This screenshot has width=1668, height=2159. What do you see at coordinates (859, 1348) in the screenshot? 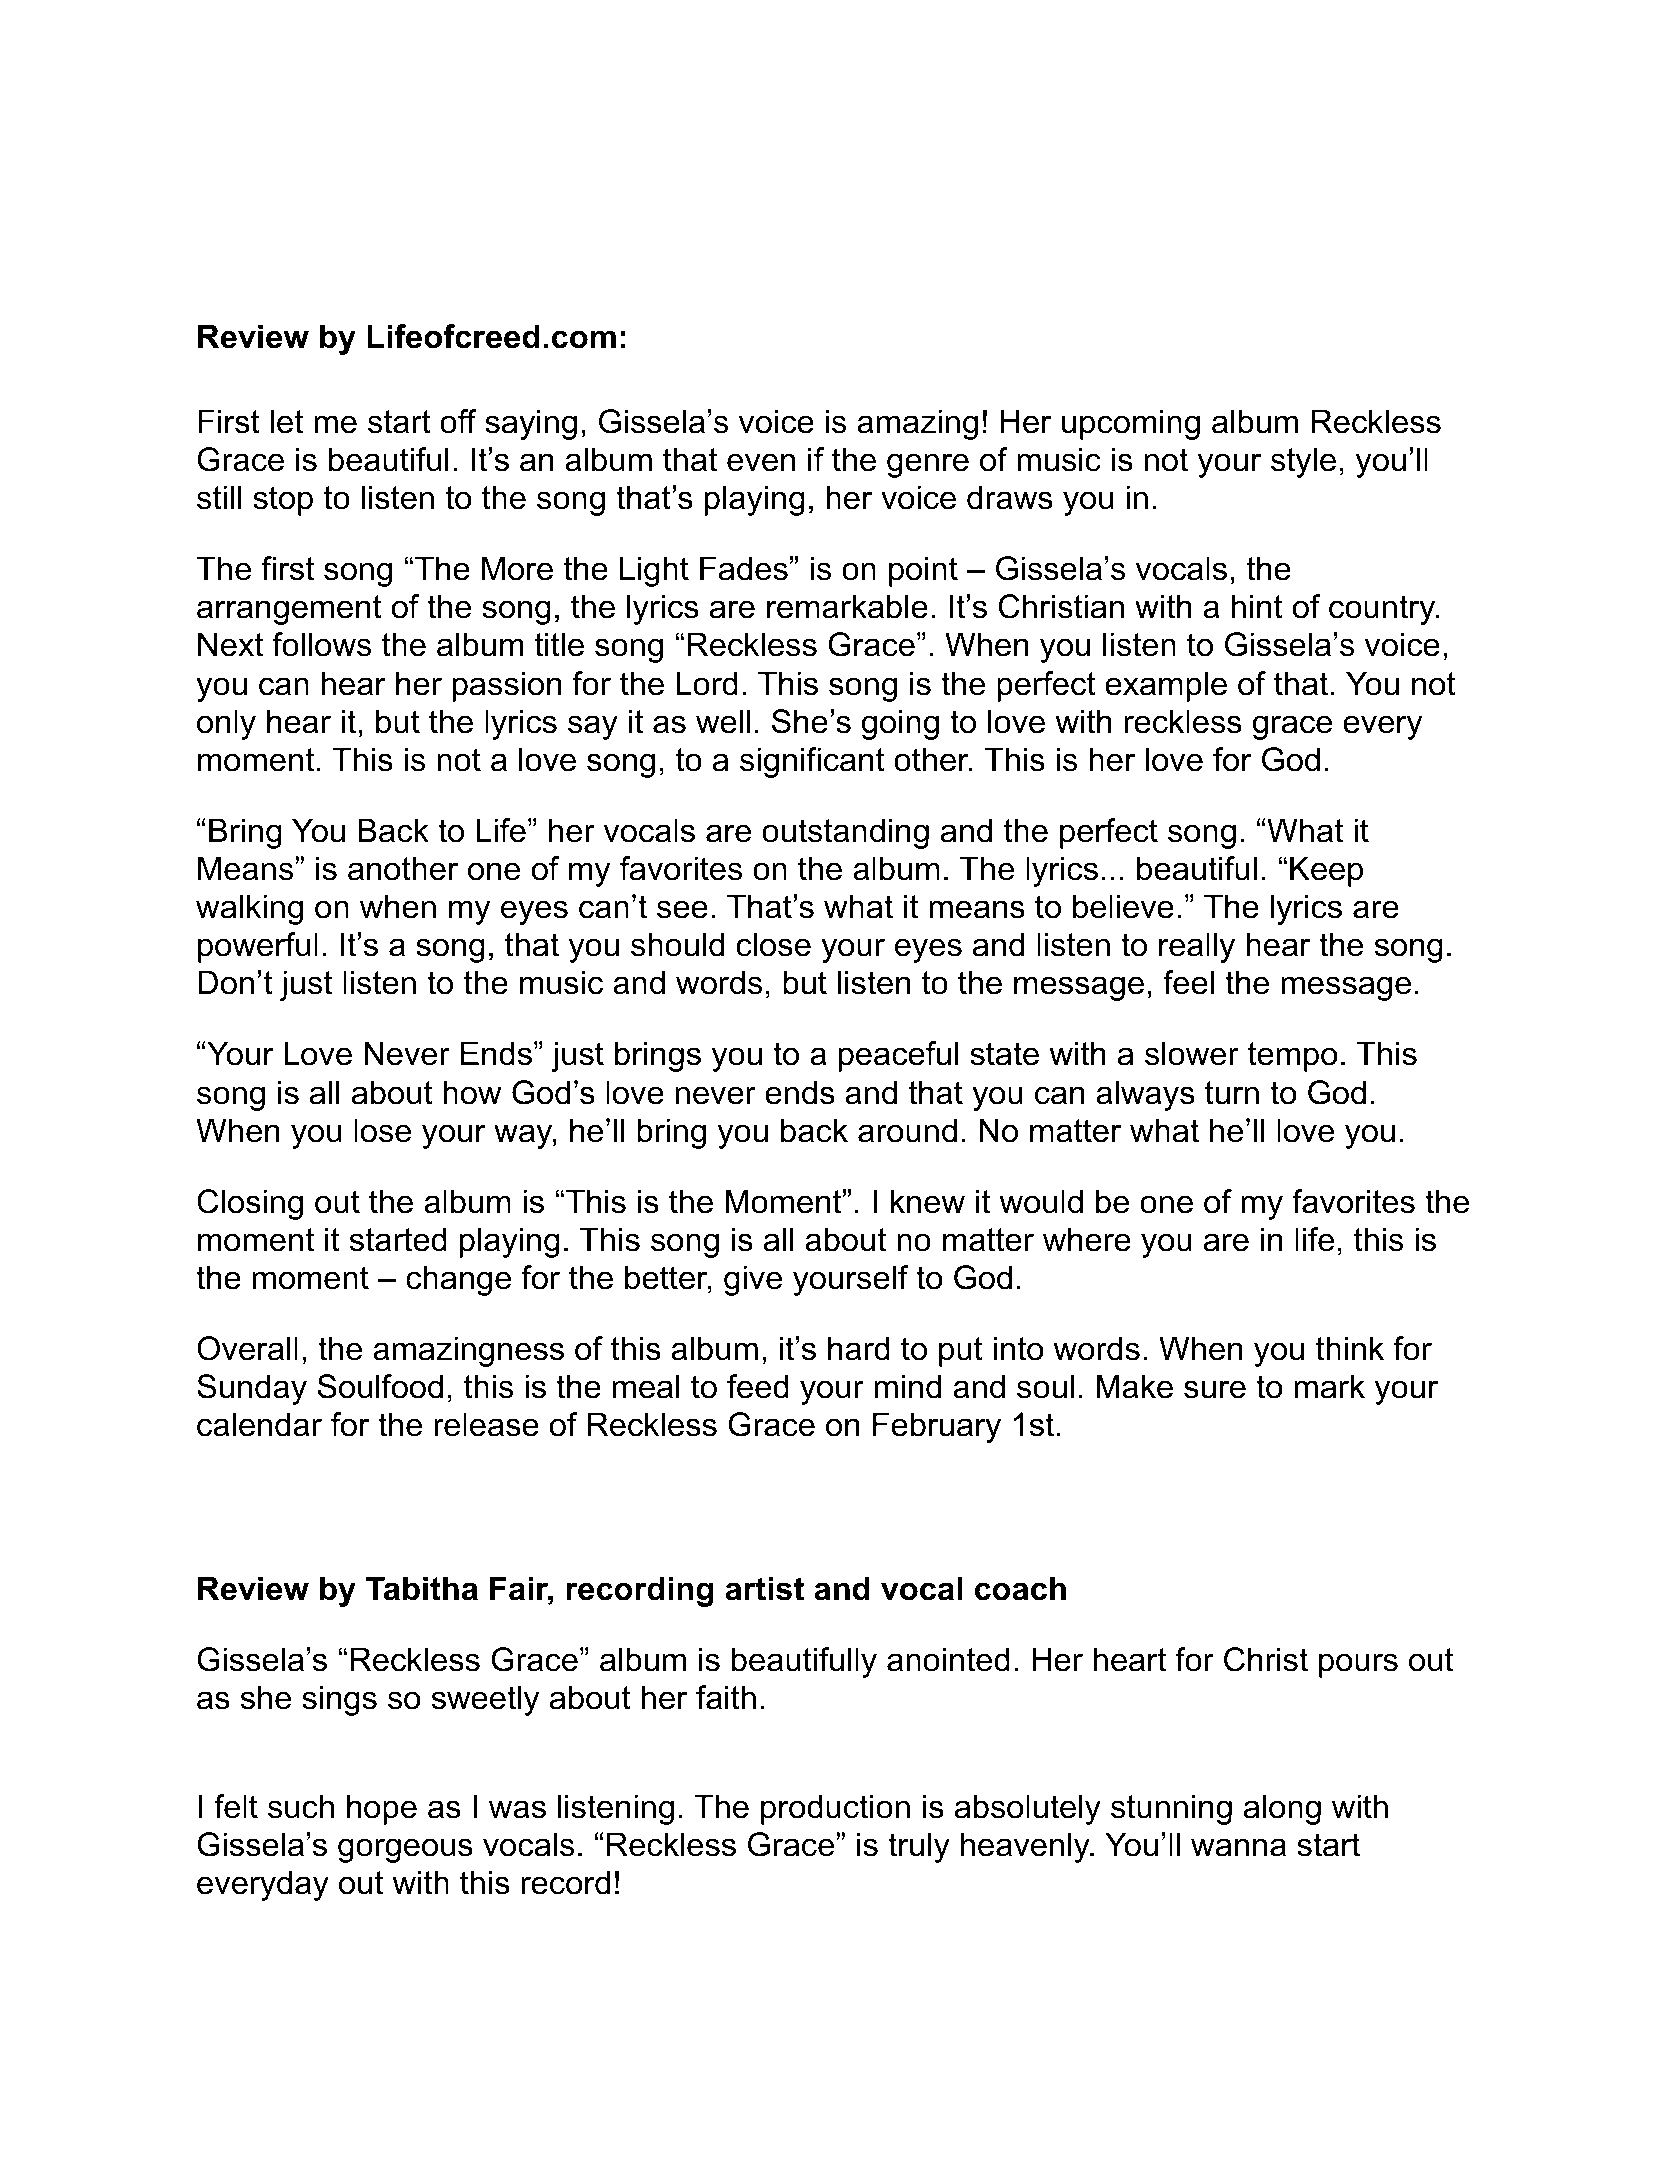
I see `hard` at bounding box center [859, 1348].
